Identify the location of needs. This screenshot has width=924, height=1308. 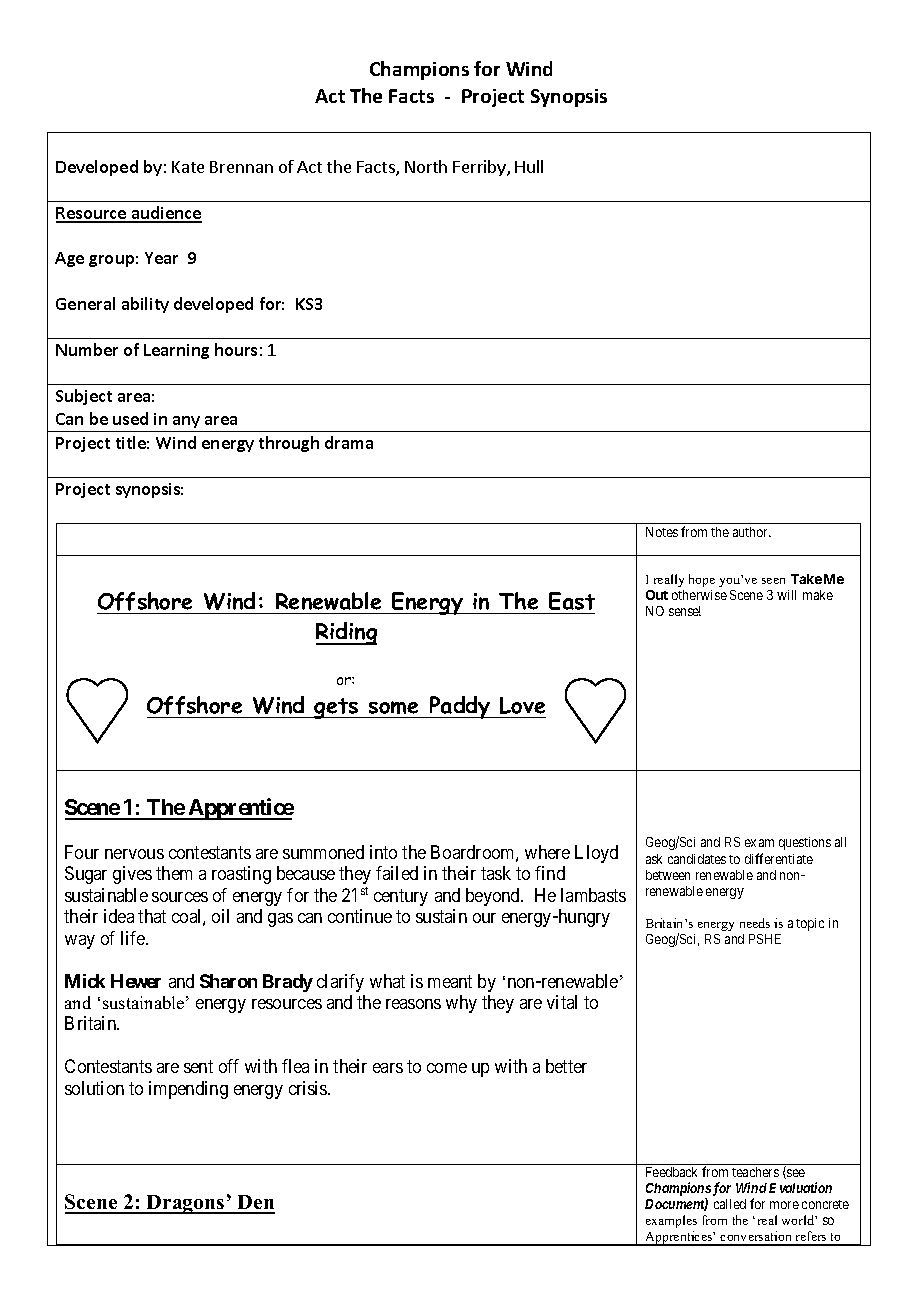
(755, 923).
